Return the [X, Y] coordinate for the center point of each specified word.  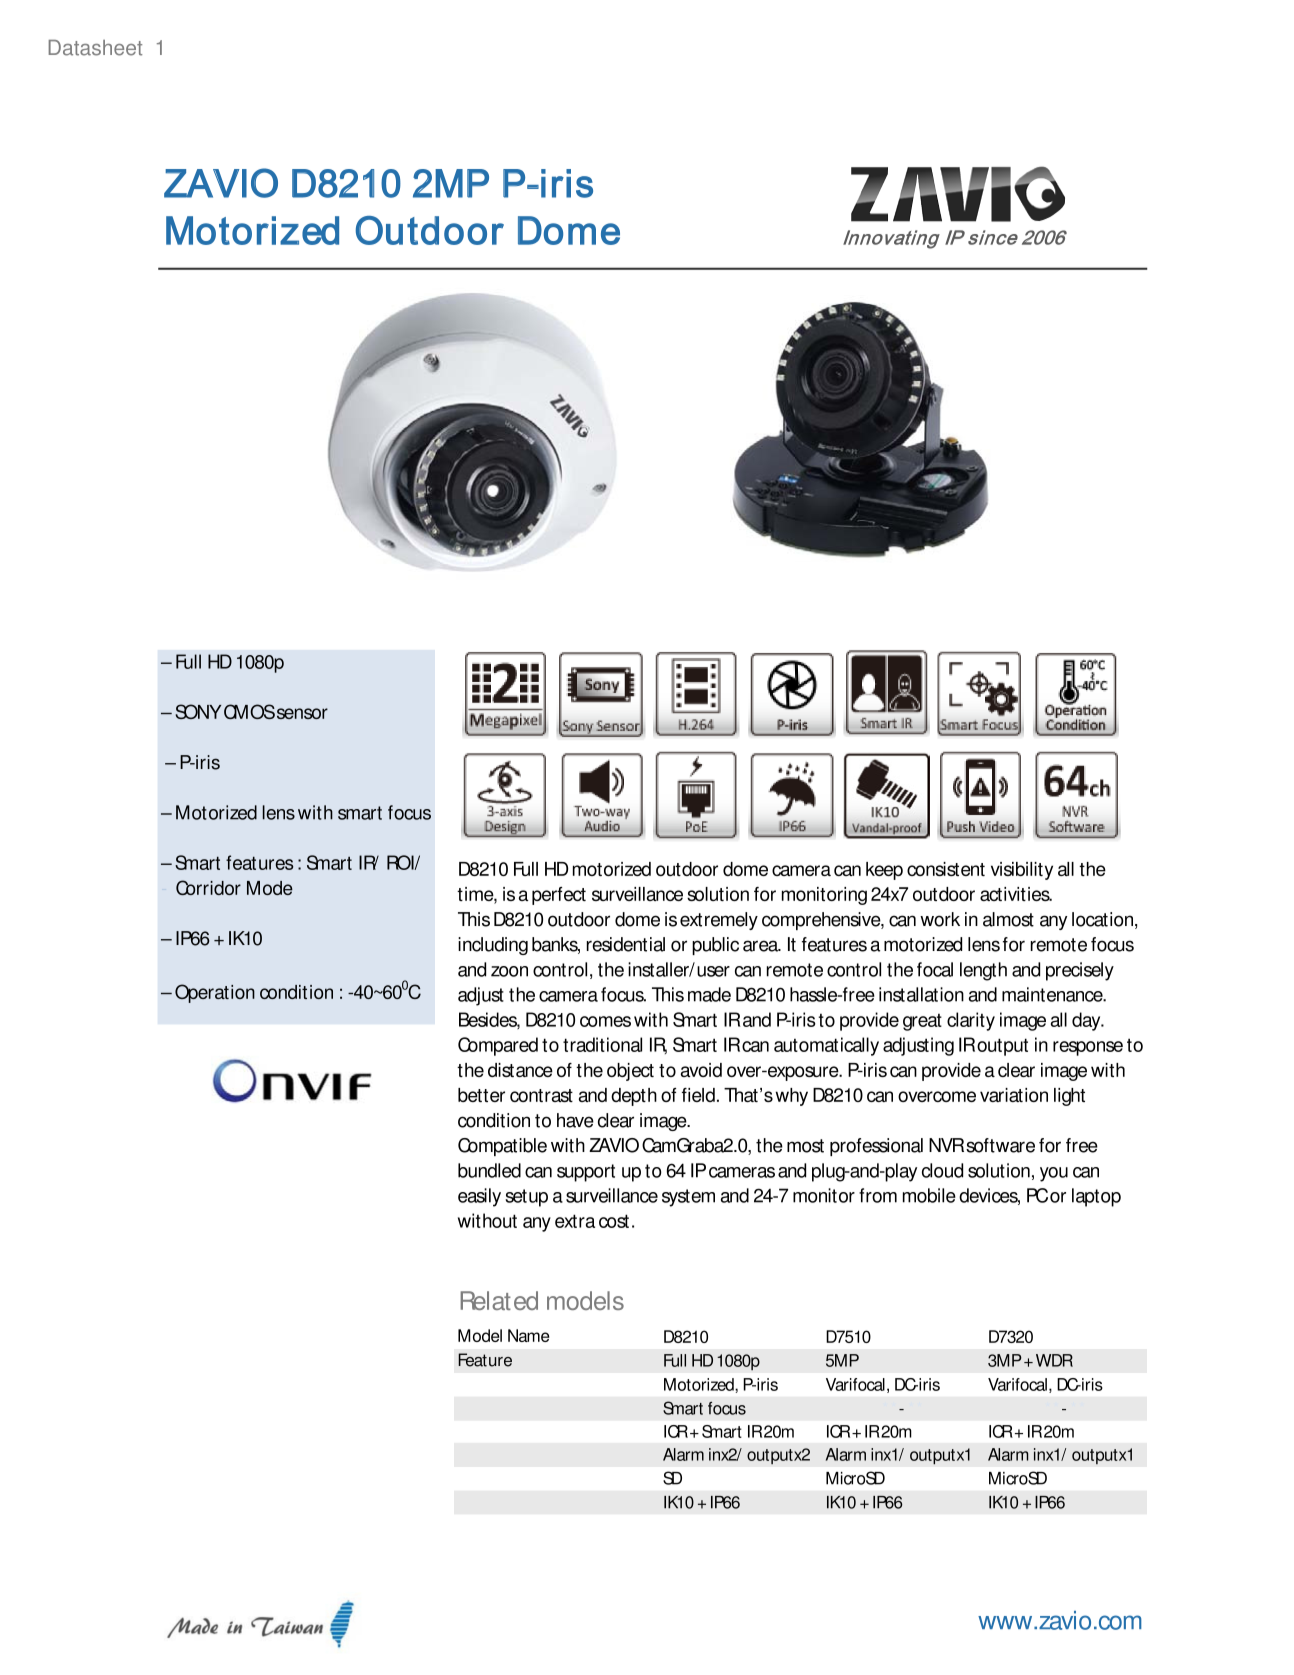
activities [1016, 894]
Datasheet [95, 48]
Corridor [208, 887]
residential [626, 944]
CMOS [249, 711]
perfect [559, 896]
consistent [946, 869]
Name [528, 1335]
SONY [198, 711]
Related [499, 1300]
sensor [302, 713]
